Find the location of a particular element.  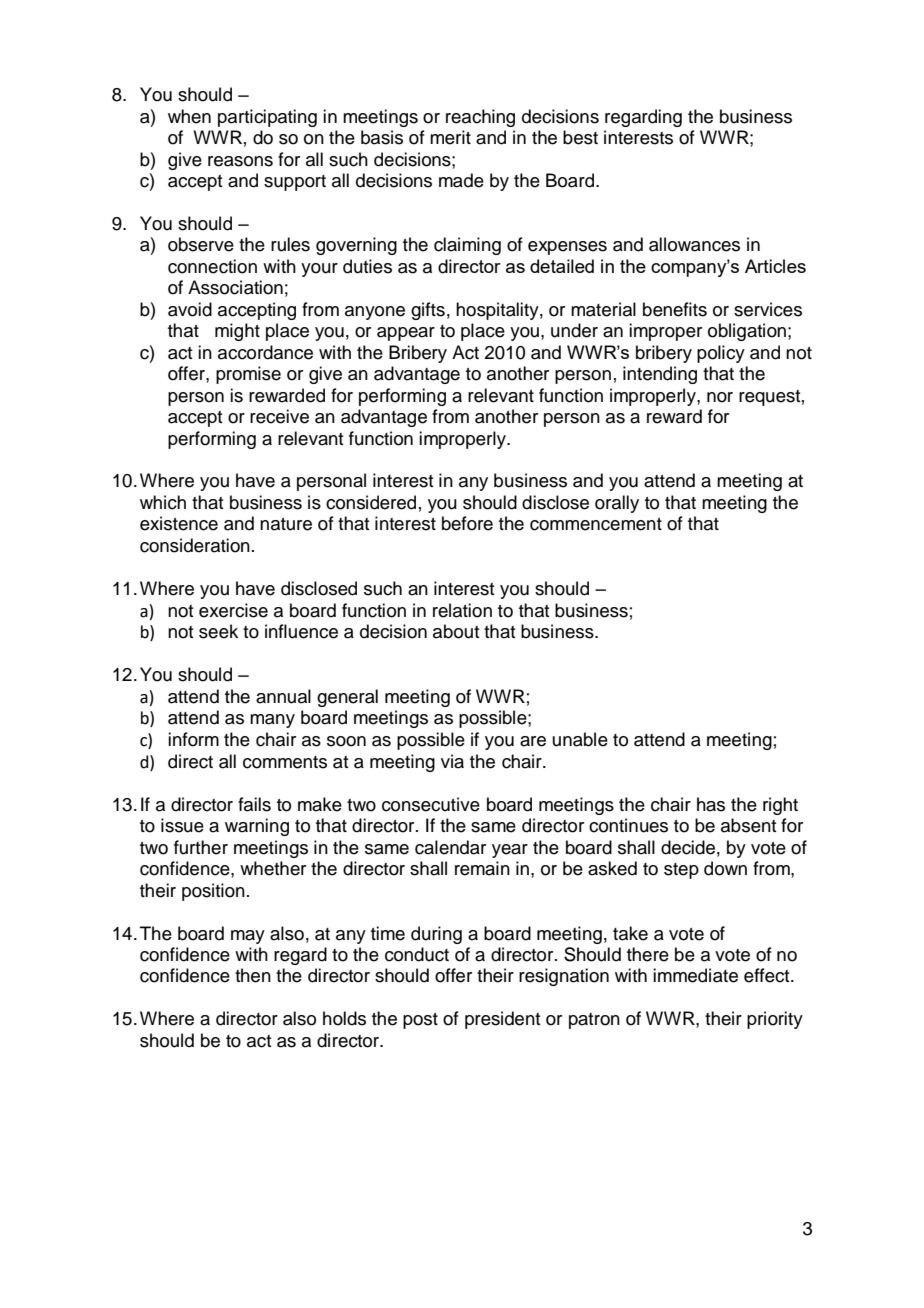

via is located at coordinates (452, 761).
